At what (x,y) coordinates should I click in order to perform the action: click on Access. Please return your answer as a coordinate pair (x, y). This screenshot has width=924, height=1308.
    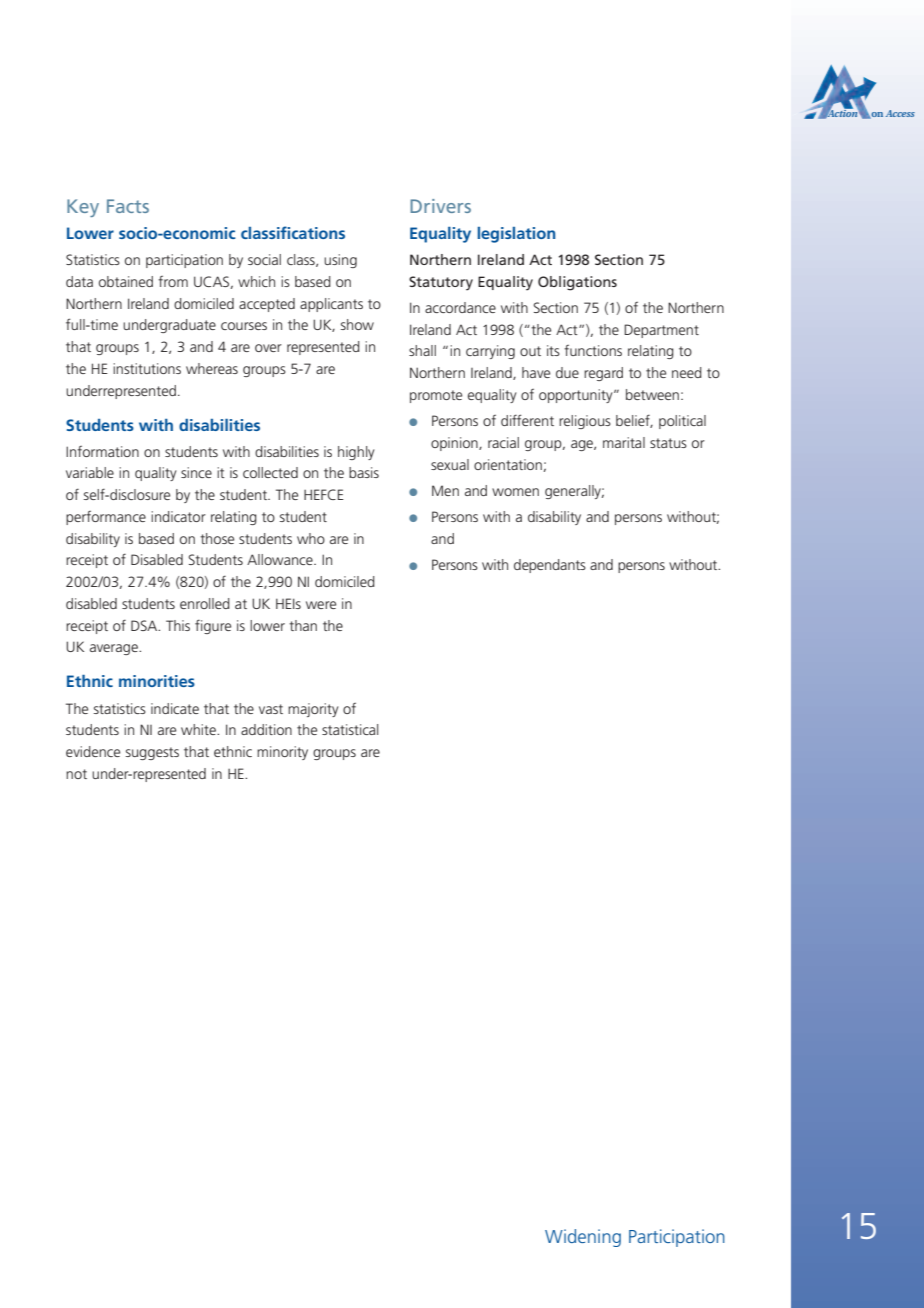
    Looking at the image, I should click on (900, 113).
